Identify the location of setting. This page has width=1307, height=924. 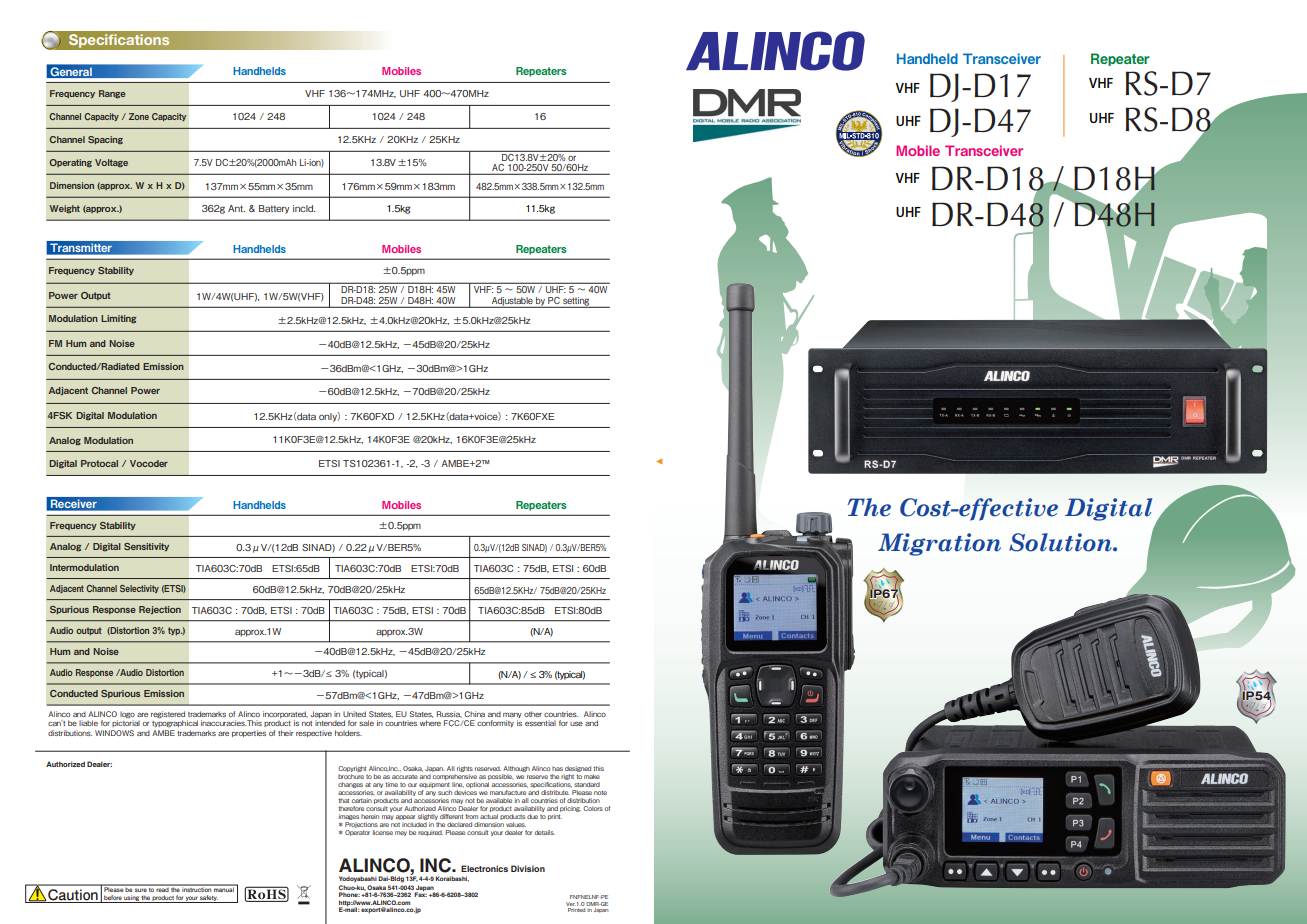
(576, 302).
